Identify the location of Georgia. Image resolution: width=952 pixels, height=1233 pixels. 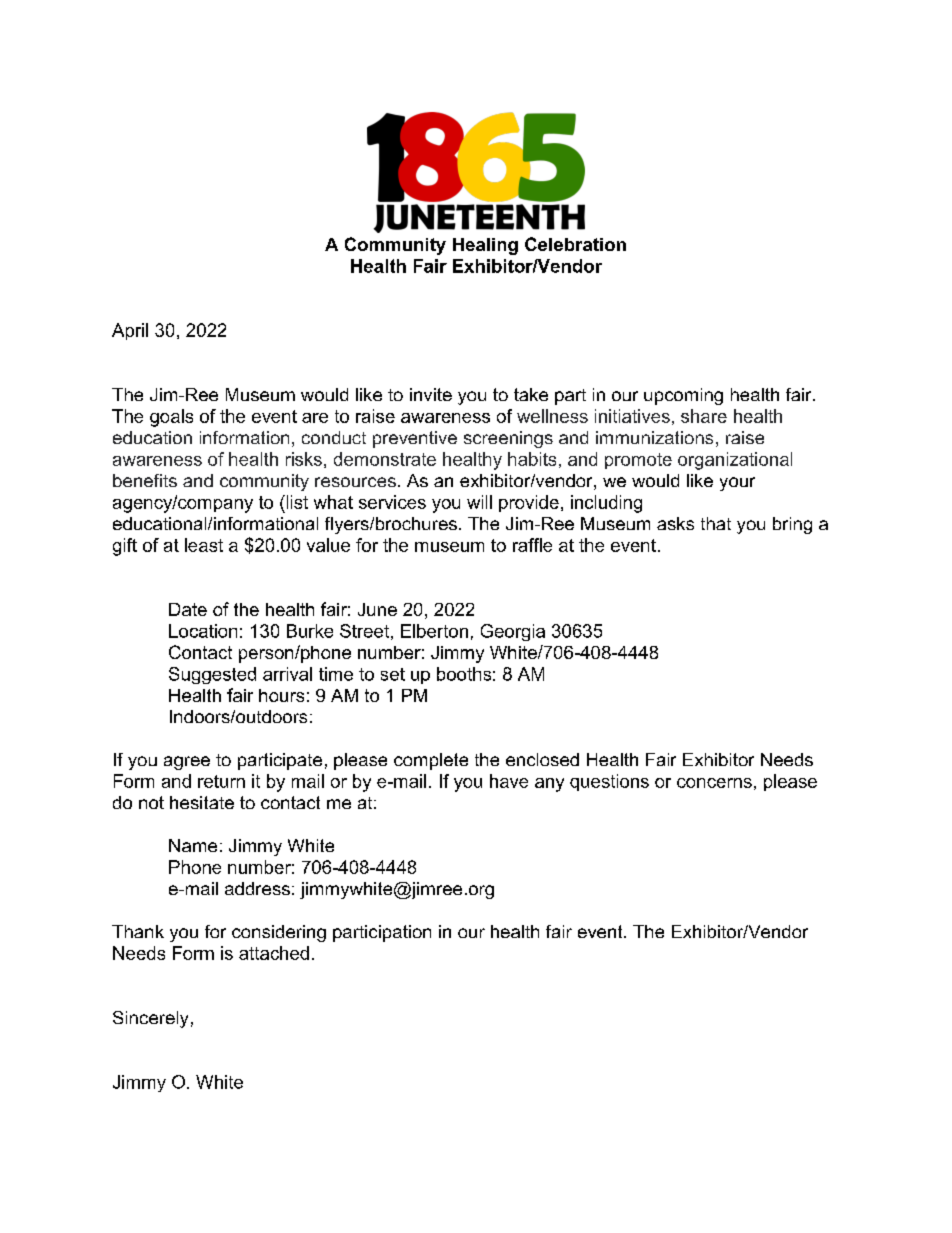
(513, 632).
